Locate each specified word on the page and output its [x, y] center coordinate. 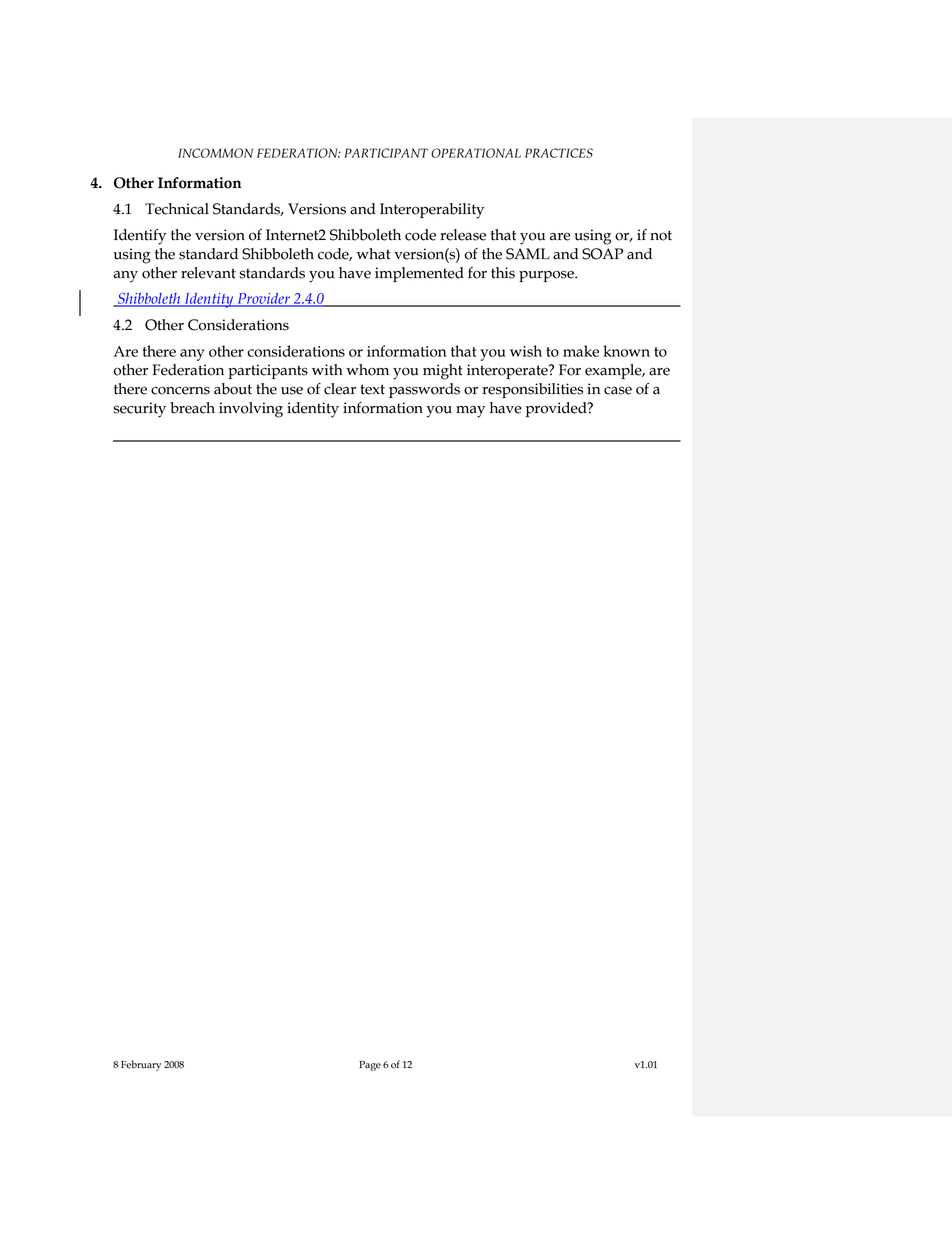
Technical [177, 209]
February [141, 1065]
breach [192, 408]
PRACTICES [559, 153]
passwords [424, 390]
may [470, 412]
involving [251, 410]
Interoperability [432, 211]
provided [557, 409]
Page [370, 1066]
